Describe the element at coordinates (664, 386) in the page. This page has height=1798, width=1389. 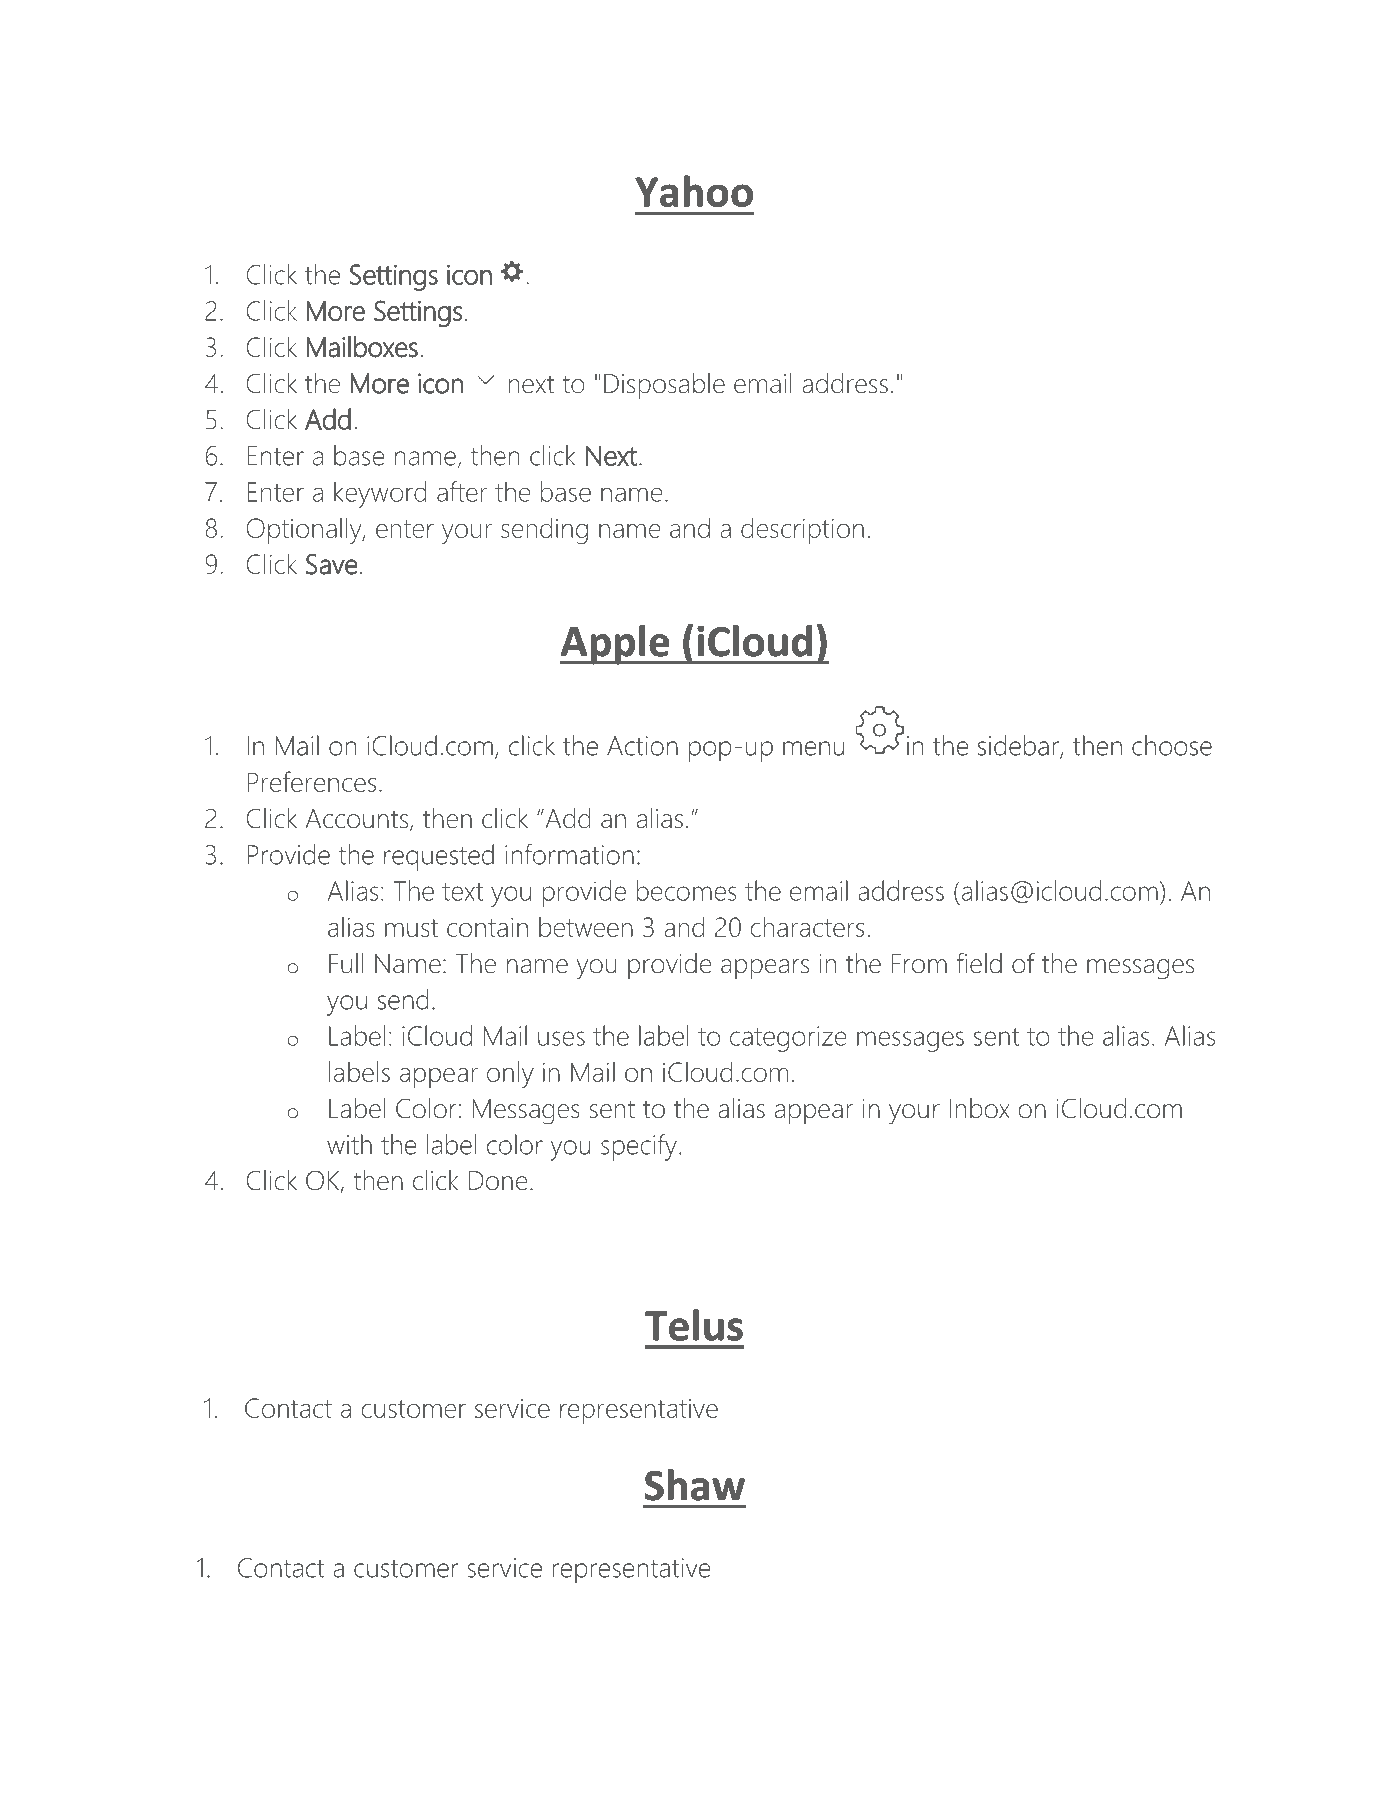
I see `Disposable` at that location.
